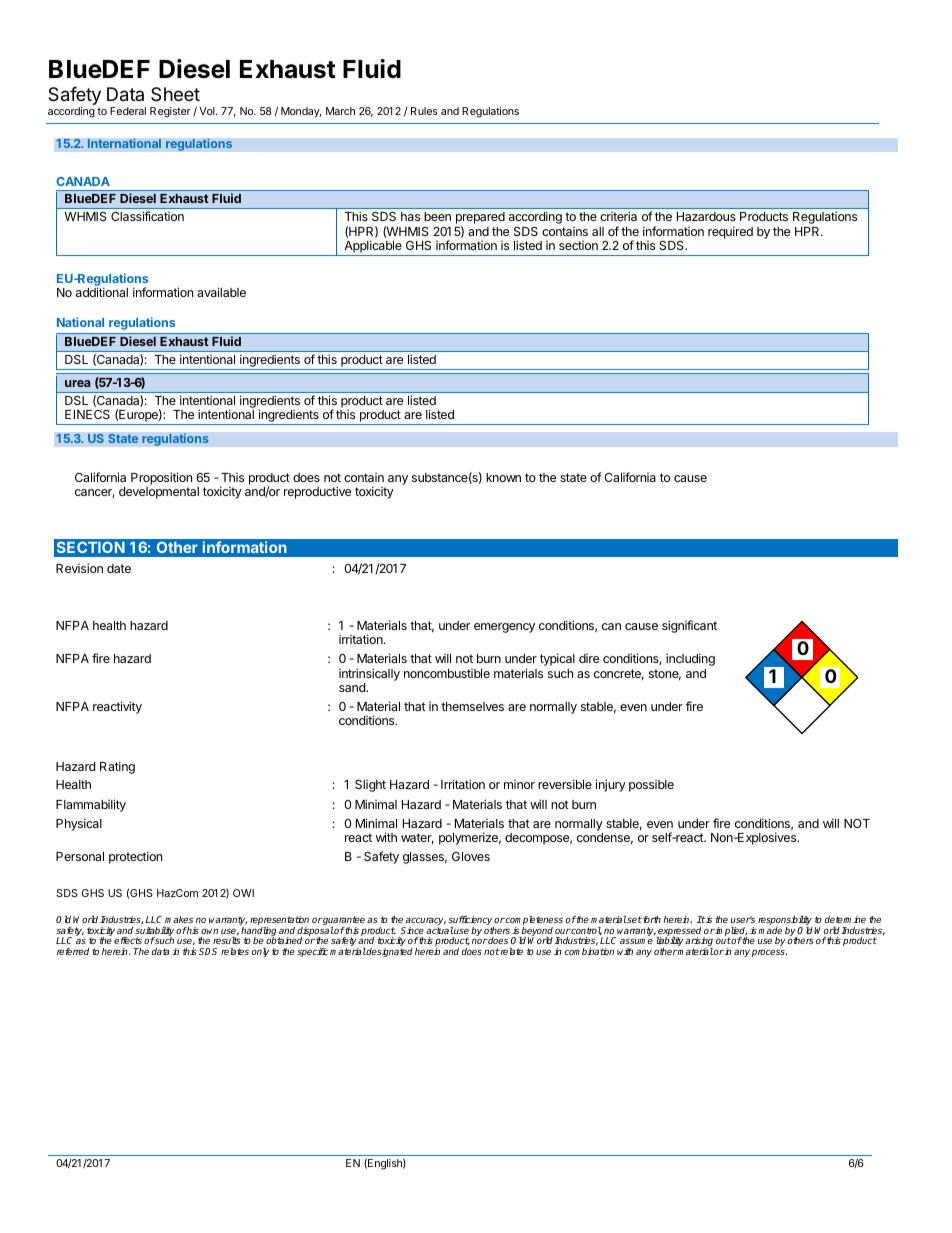  Describe the element at coordinates (730, 232) in the screenshot. I see `required` at that location.
